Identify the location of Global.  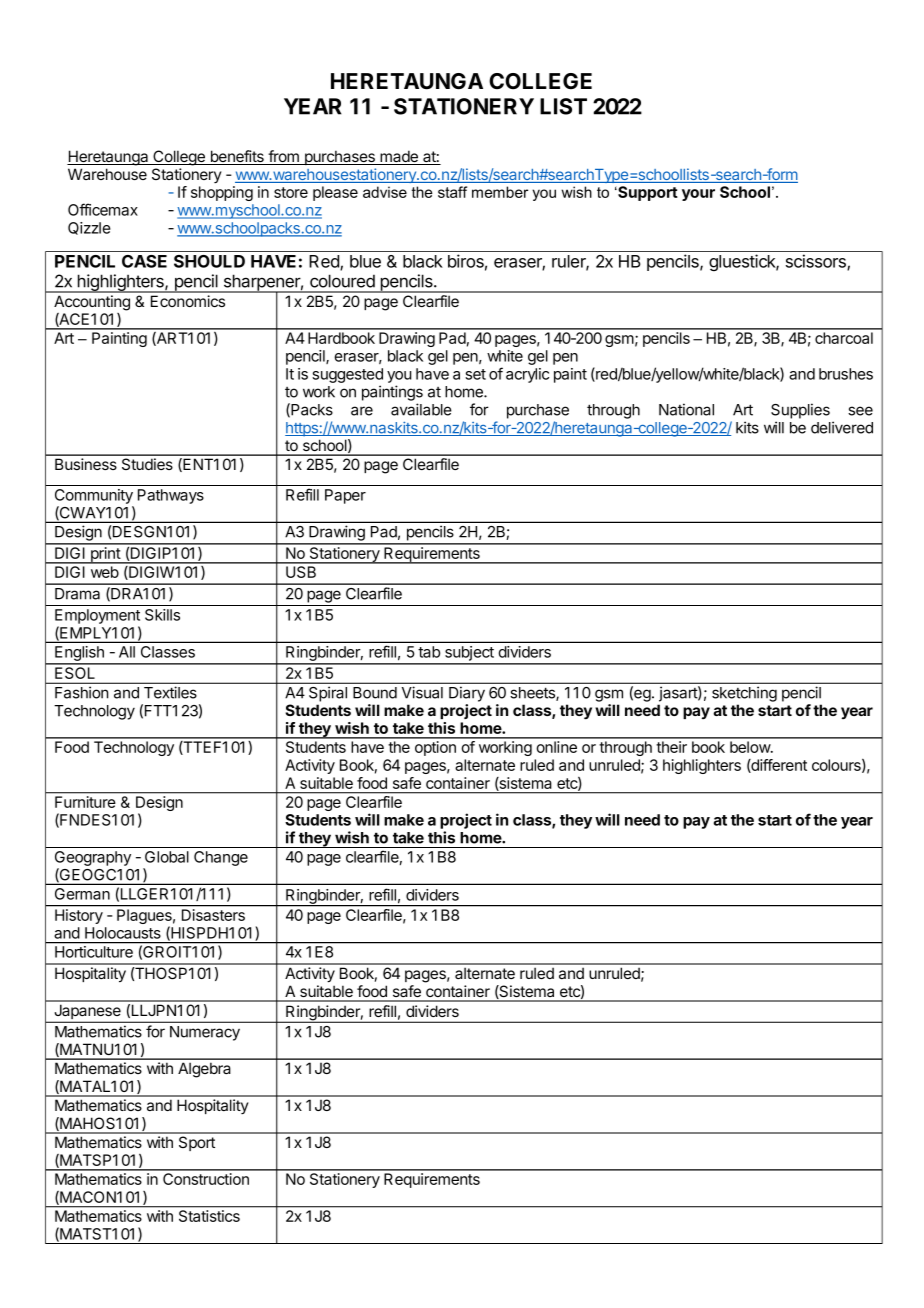
(167, 857).
